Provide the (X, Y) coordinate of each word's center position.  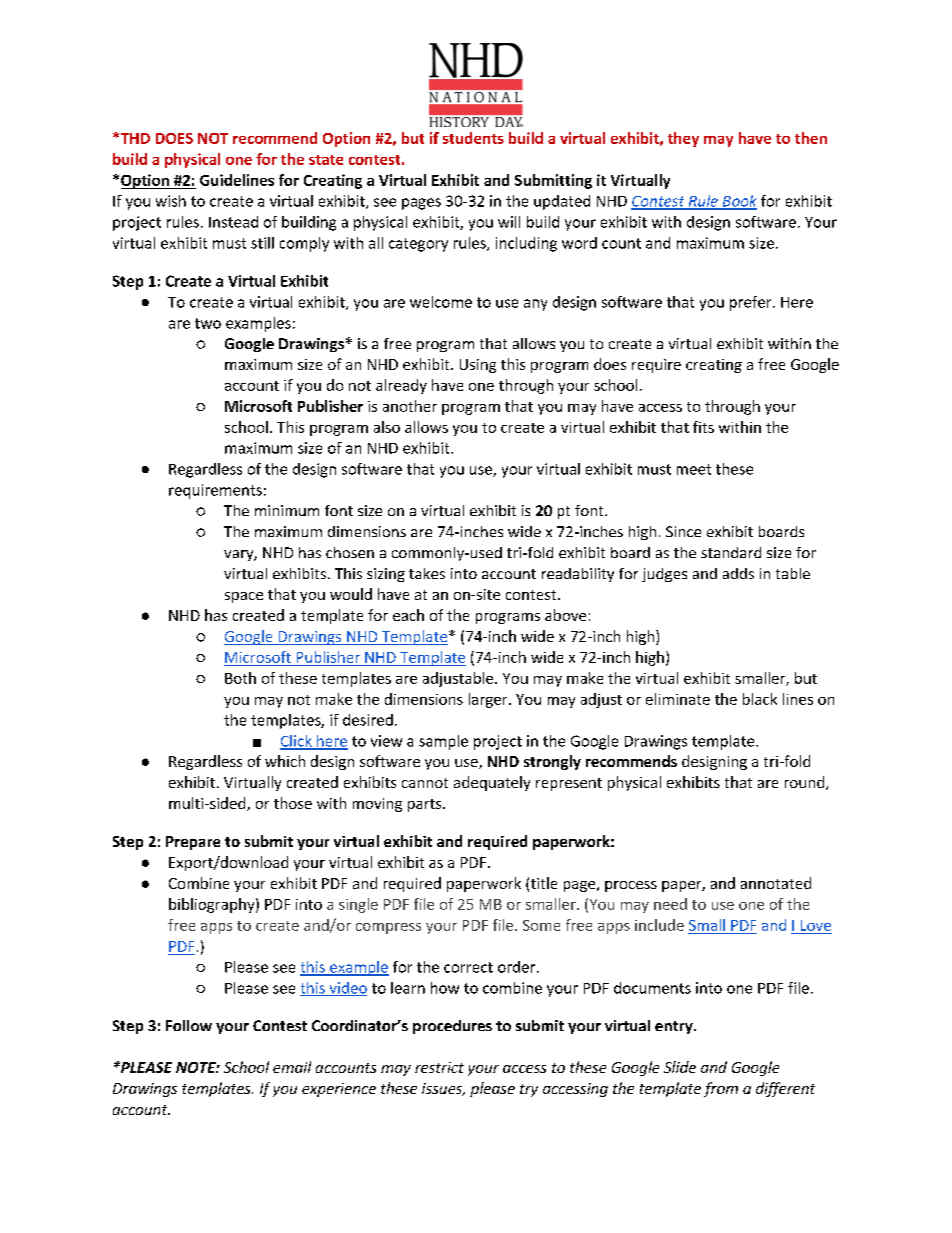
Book (738, 202)
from (721, 1089)
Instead (233, 222)
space (244, 597)
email (292, 1067)
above (565, 615)
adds (738, 573)
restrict (439, 1067)
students (473, 138)
